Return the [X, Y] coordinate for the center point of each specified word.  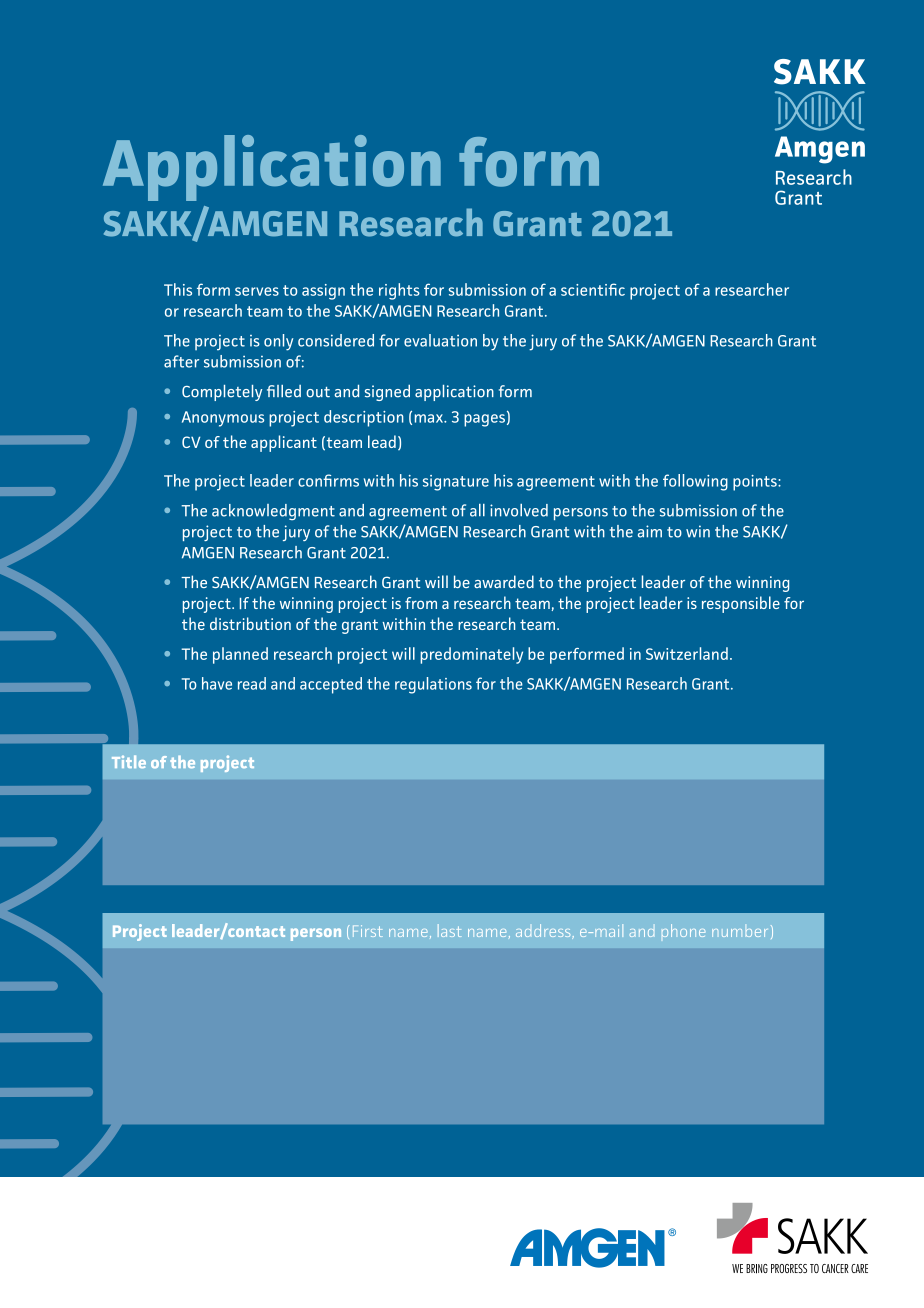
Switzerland [687, 653]
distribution [250, 623]
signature [456, 483]
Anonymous [223, 419]
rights [399, 291]
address [544, 931]
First [368, 931]
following [695, 482]
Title [129, 761]
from [421, 603]
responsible [741, 604]
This [178, 289]
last [449, 930]
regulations [433, 685]
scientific [593, 289]
